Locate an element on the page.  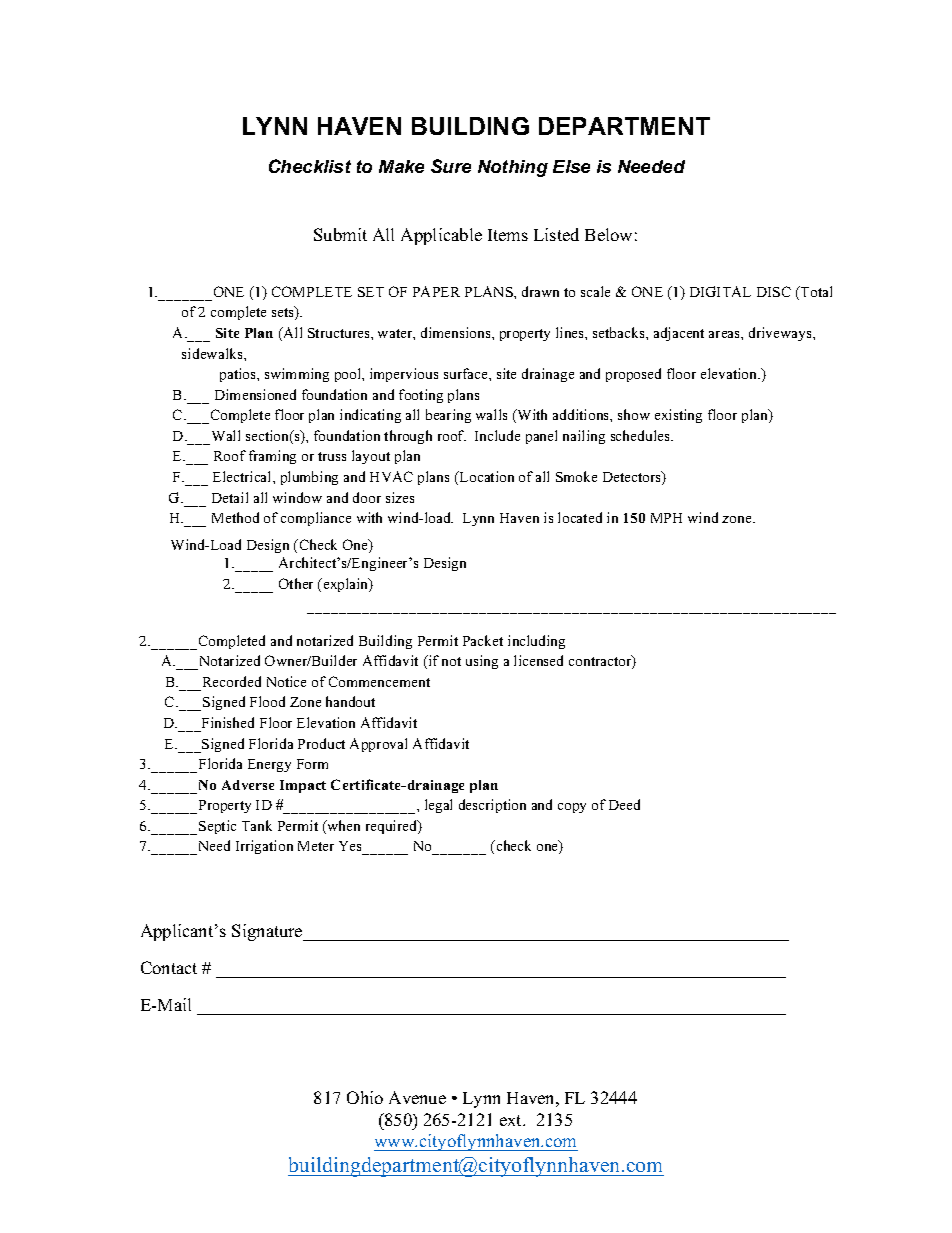
MPH is located at coordinates (666, 518).
